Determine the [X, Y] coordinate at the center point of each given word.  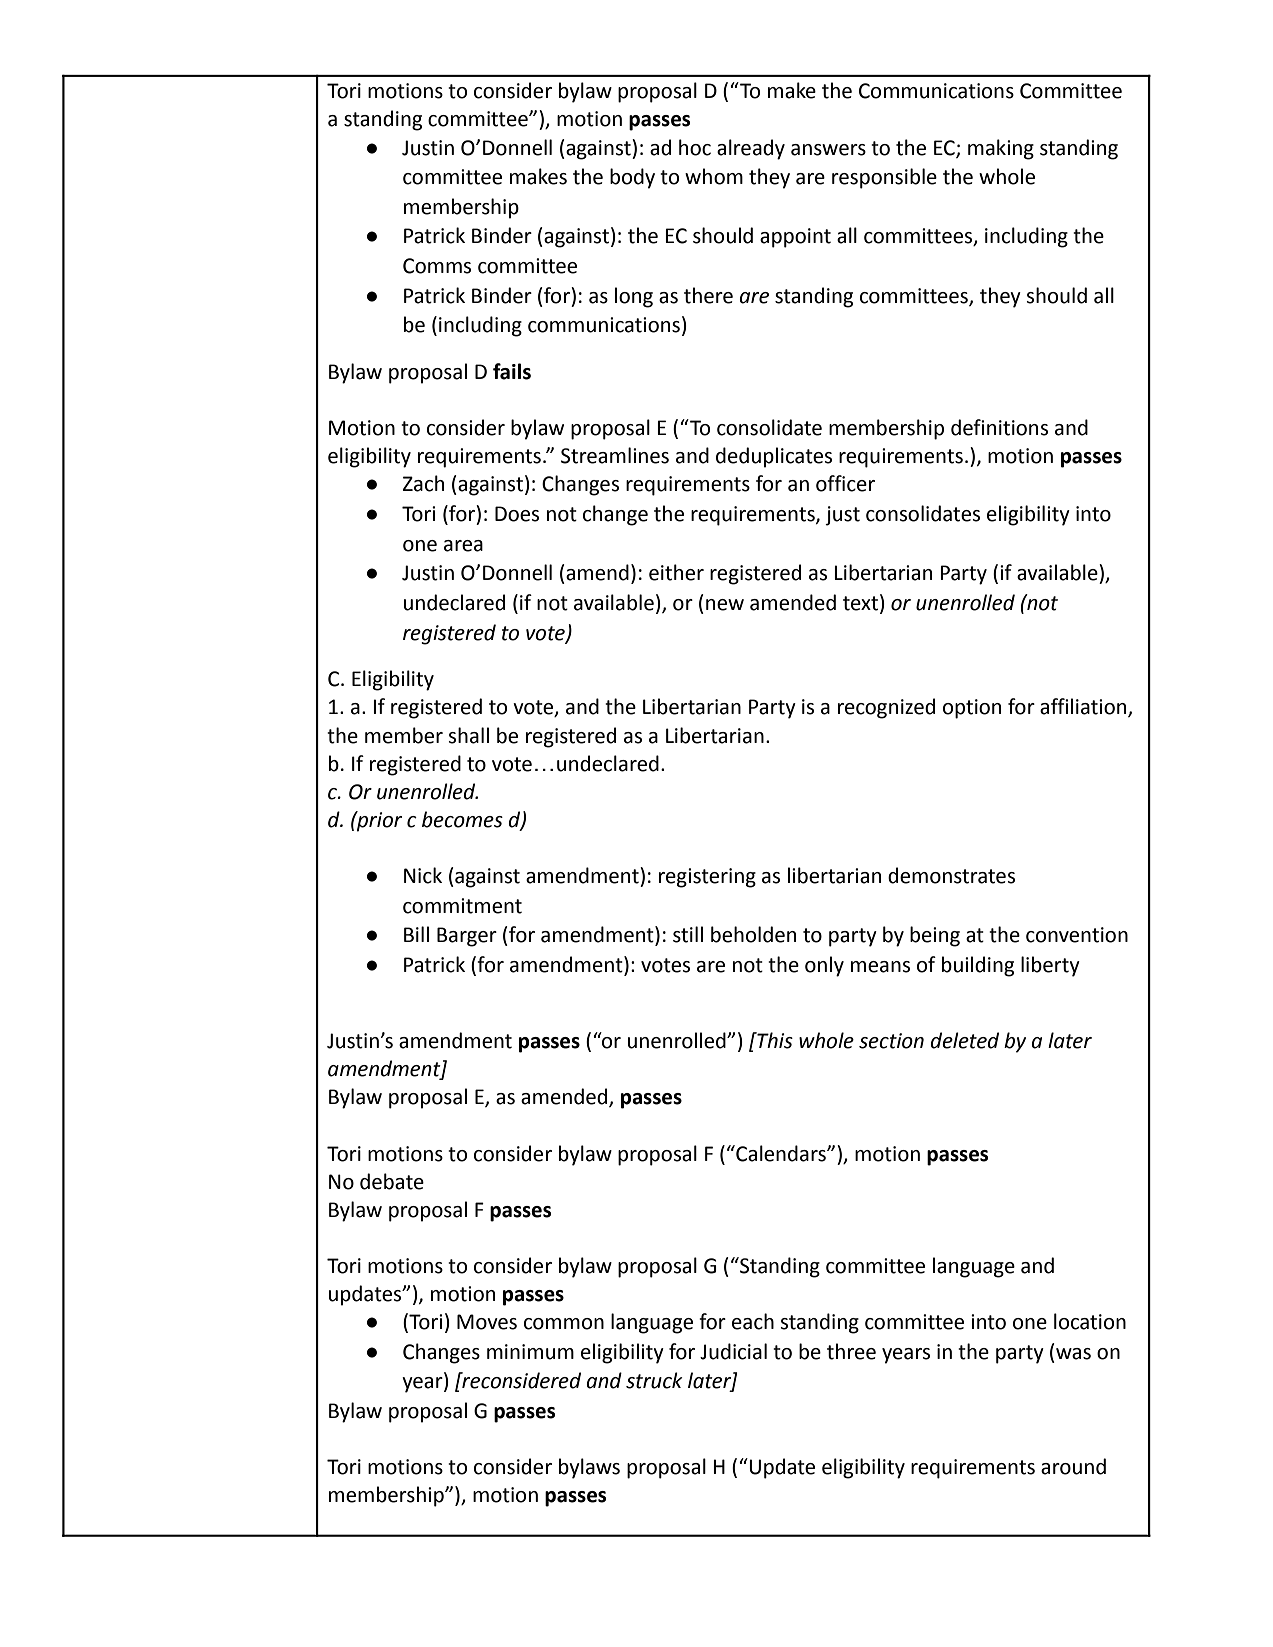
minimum [530, 1352]
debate [392, 1181]
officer [845, 483]
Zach [423, 483]
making [1001, 149]
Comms [437, 266]
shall [468, 735]
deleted [964, 1040]
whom [714, 176]
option [972, 709]
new [725, 605]
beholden [753, 934]
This [774, 1040]
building [978, 966]
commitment [462, 906]
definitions [999, 427]
